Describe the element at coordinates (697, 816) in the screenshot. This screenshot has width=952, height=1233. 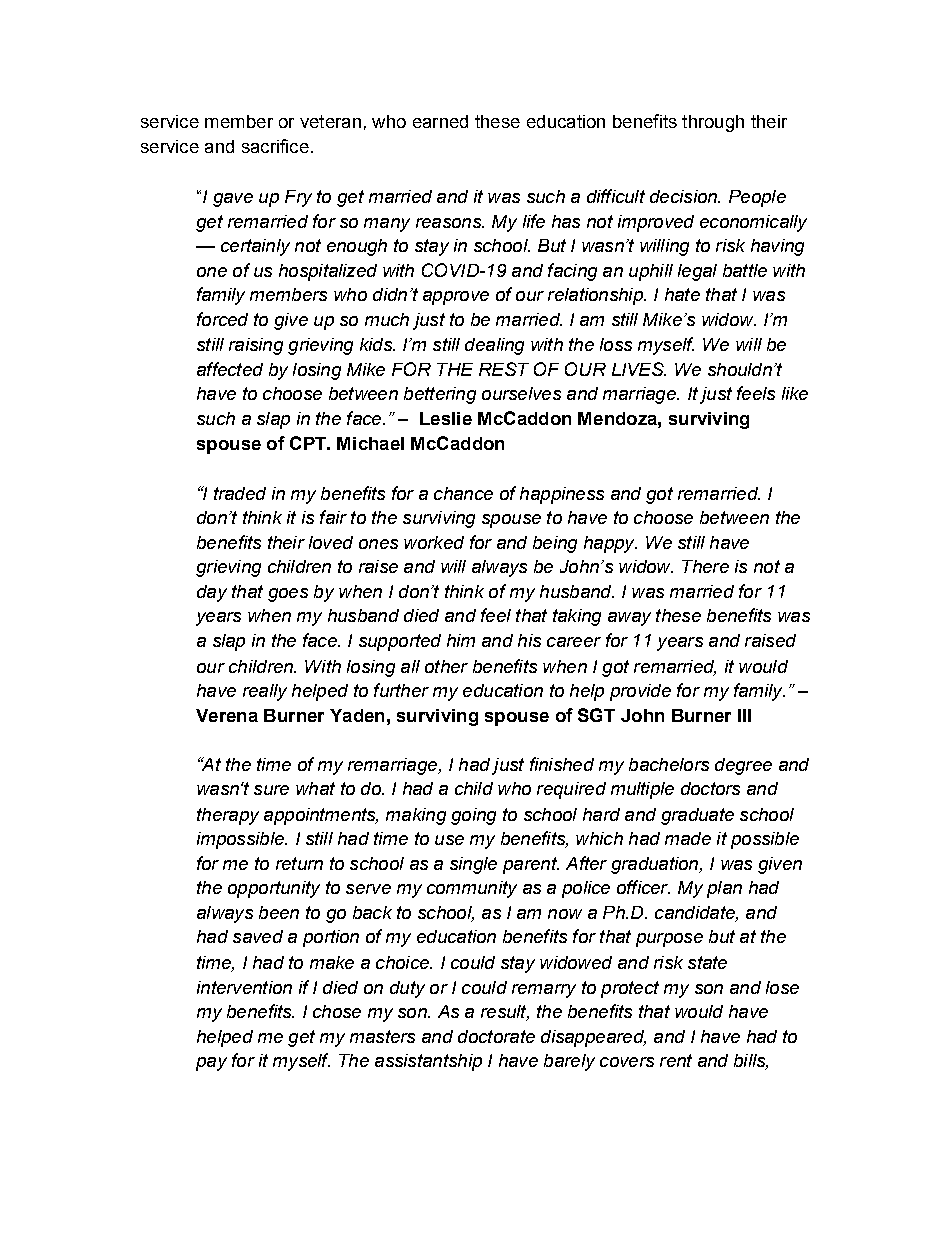
I see `graduate` at that location.
